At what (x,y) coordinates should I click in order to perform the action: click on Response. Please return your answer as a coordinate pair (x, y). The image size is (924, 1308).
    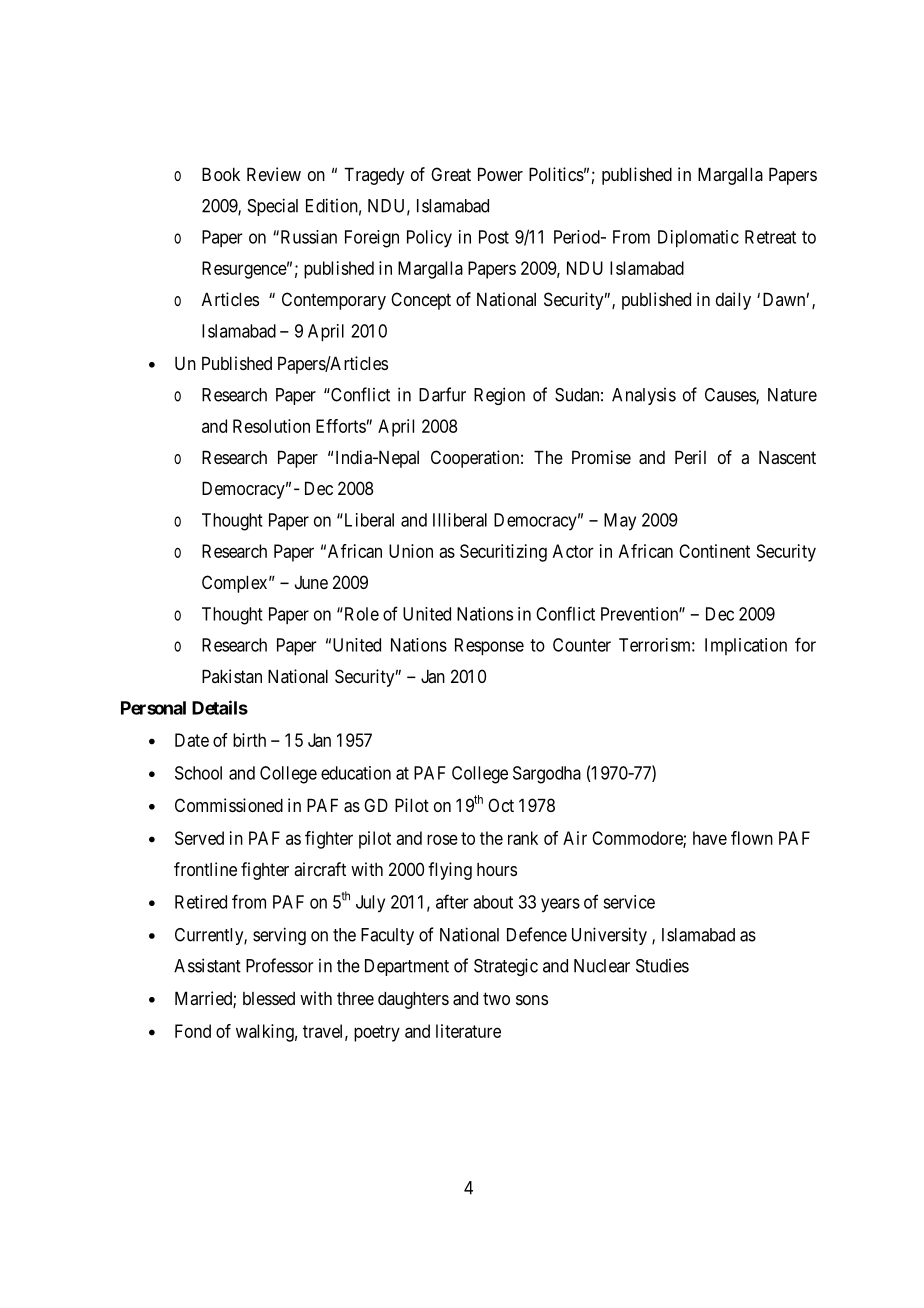
    Looking at the image, I should click on (489, 647).
